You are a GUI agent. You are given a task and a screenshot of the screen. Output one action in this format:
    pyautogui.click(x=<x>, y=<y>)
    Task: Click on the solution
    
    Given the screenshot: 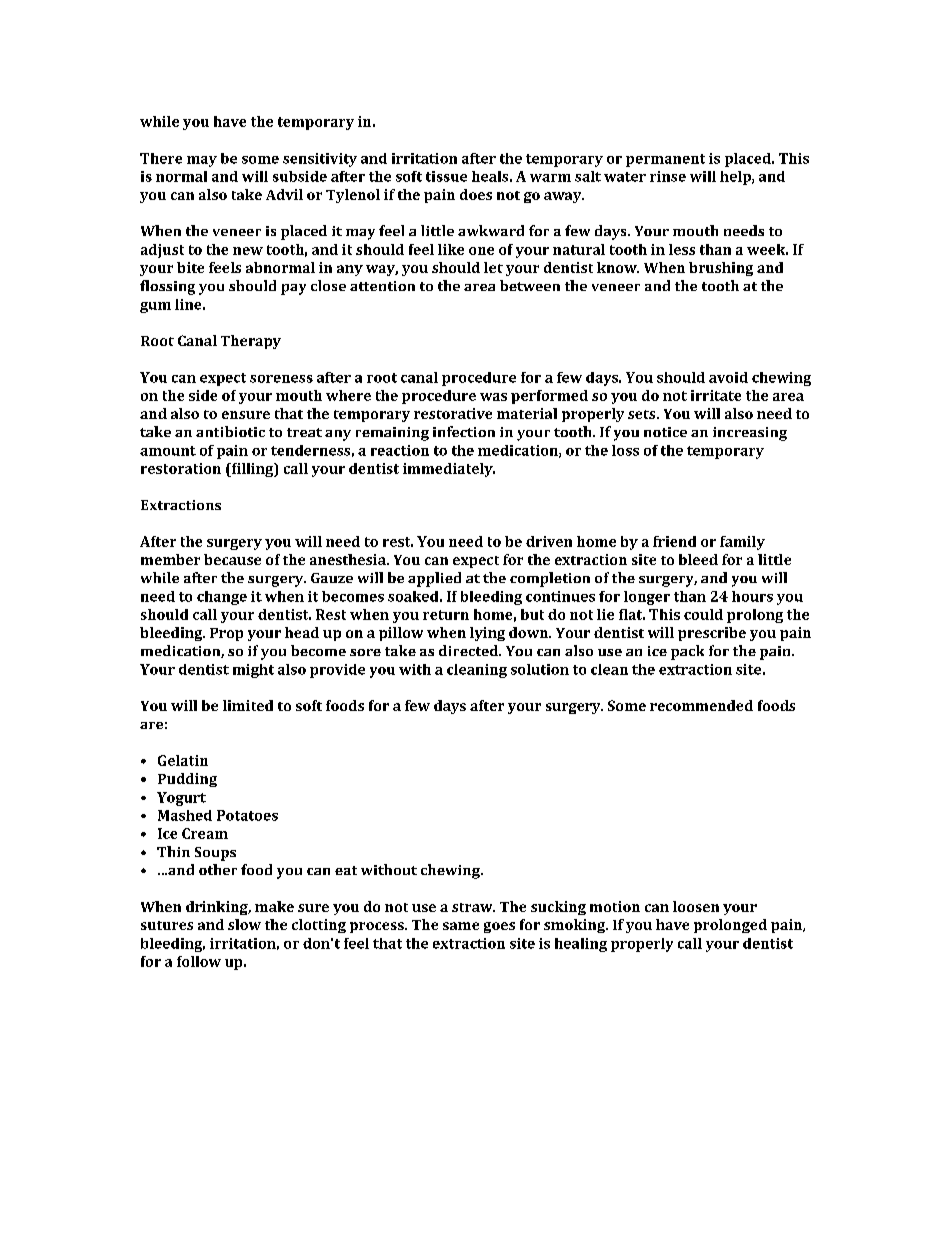 What is the action you would take?
    pyautogui.click(x=540, y=669)
